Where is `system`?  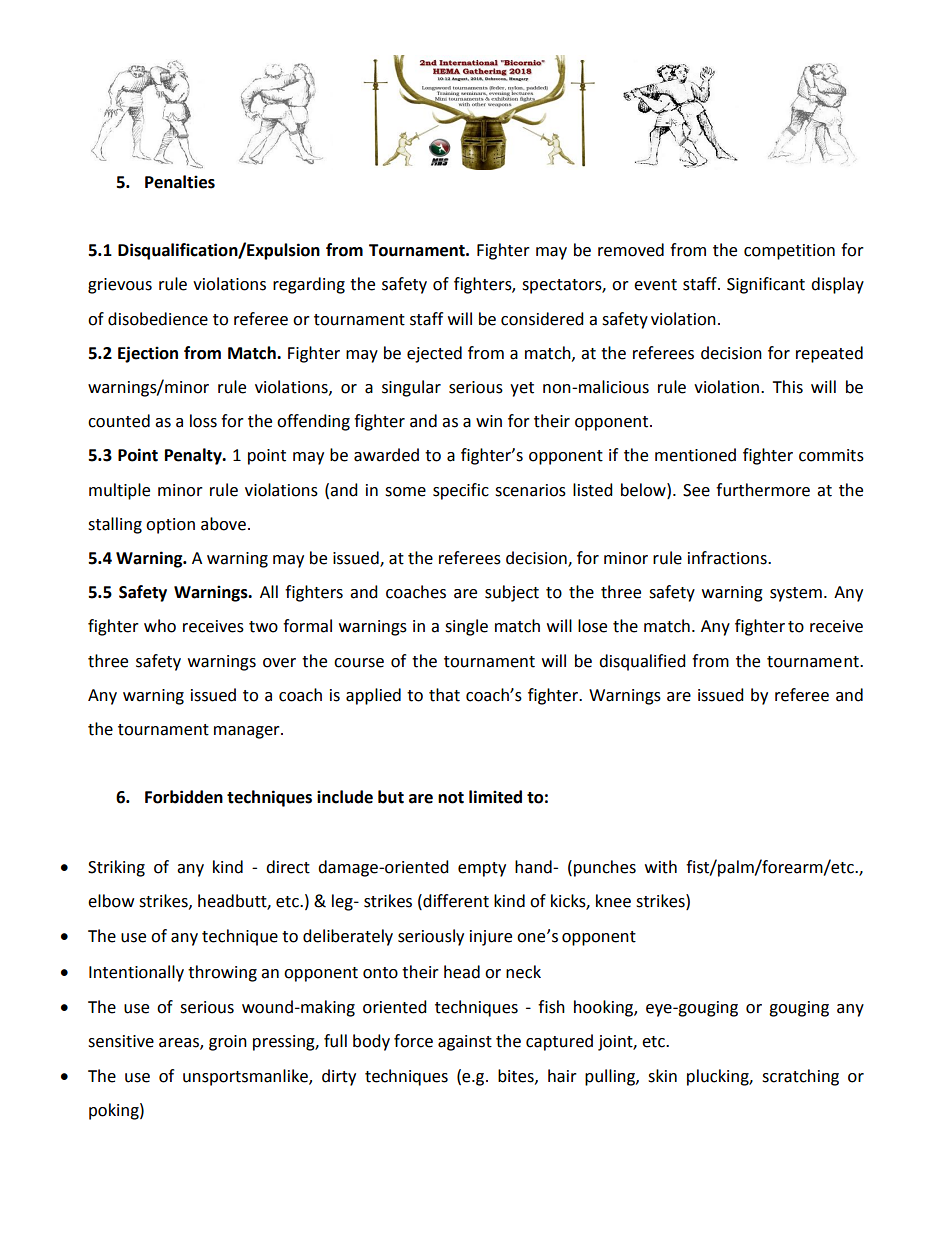
system is located at coordinates (796, 594).
